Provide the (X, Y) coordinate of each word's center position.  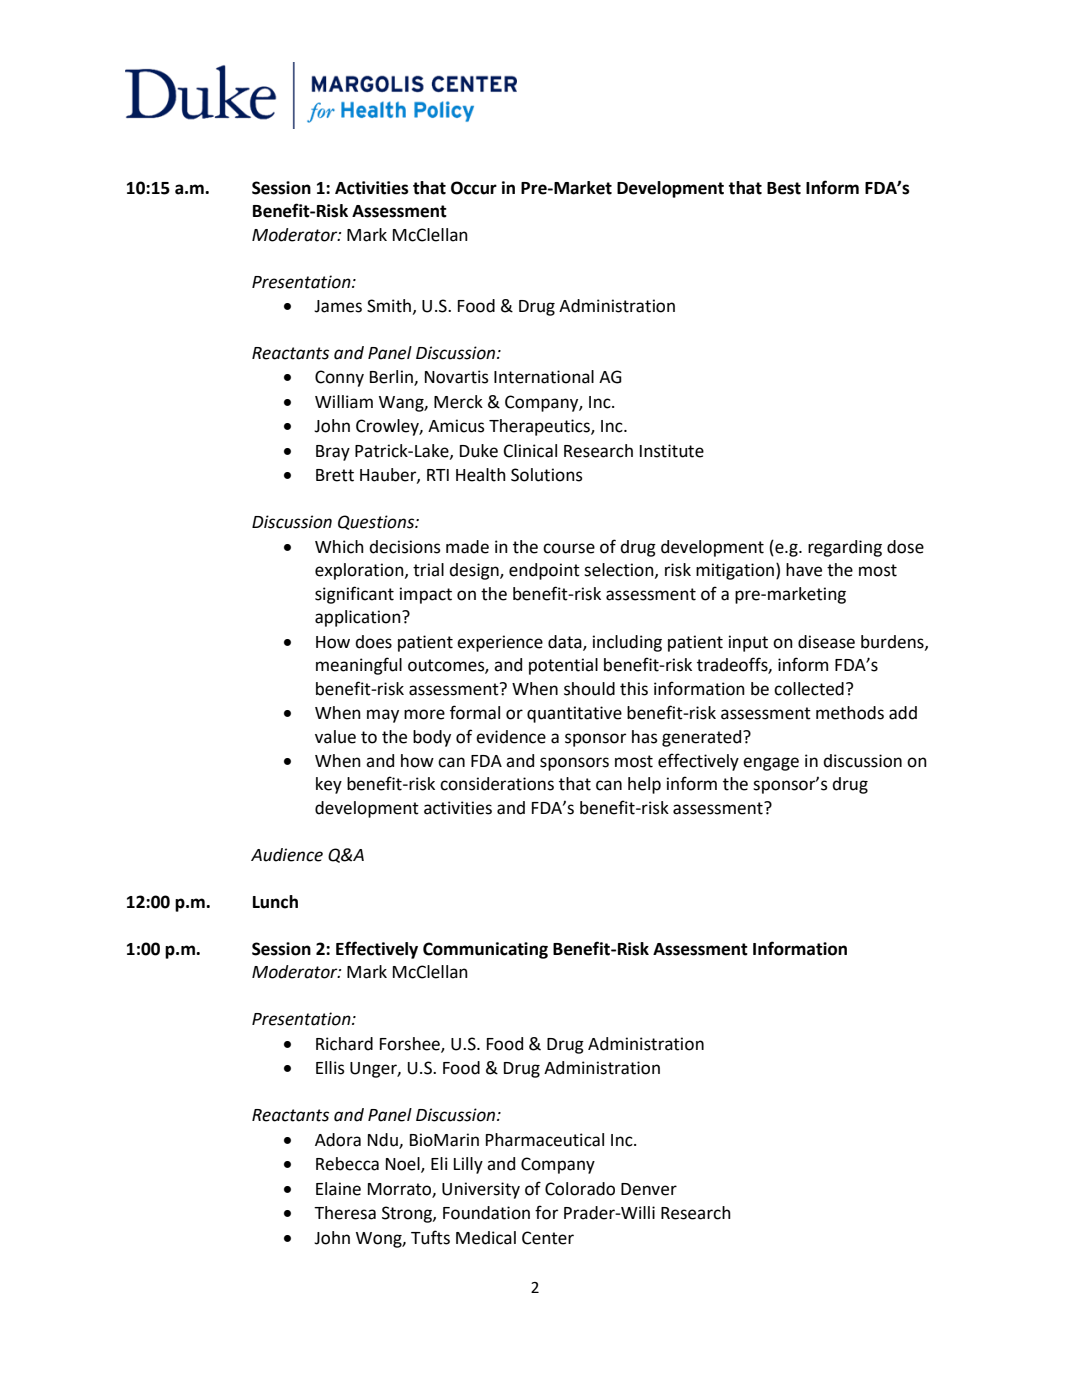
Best (784, 188)
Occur (474, 188)
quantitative (574, 714)
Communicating (485, 950)
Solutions (547, 475)
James (338, 306)
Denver (649, 1189)
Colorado (580, 1189)
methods (850, 713)
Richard (344, 1044)
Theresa (345, 1213)
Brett (335, 475)
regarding (845, 548)
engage (771, 764)
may (383, 716)
